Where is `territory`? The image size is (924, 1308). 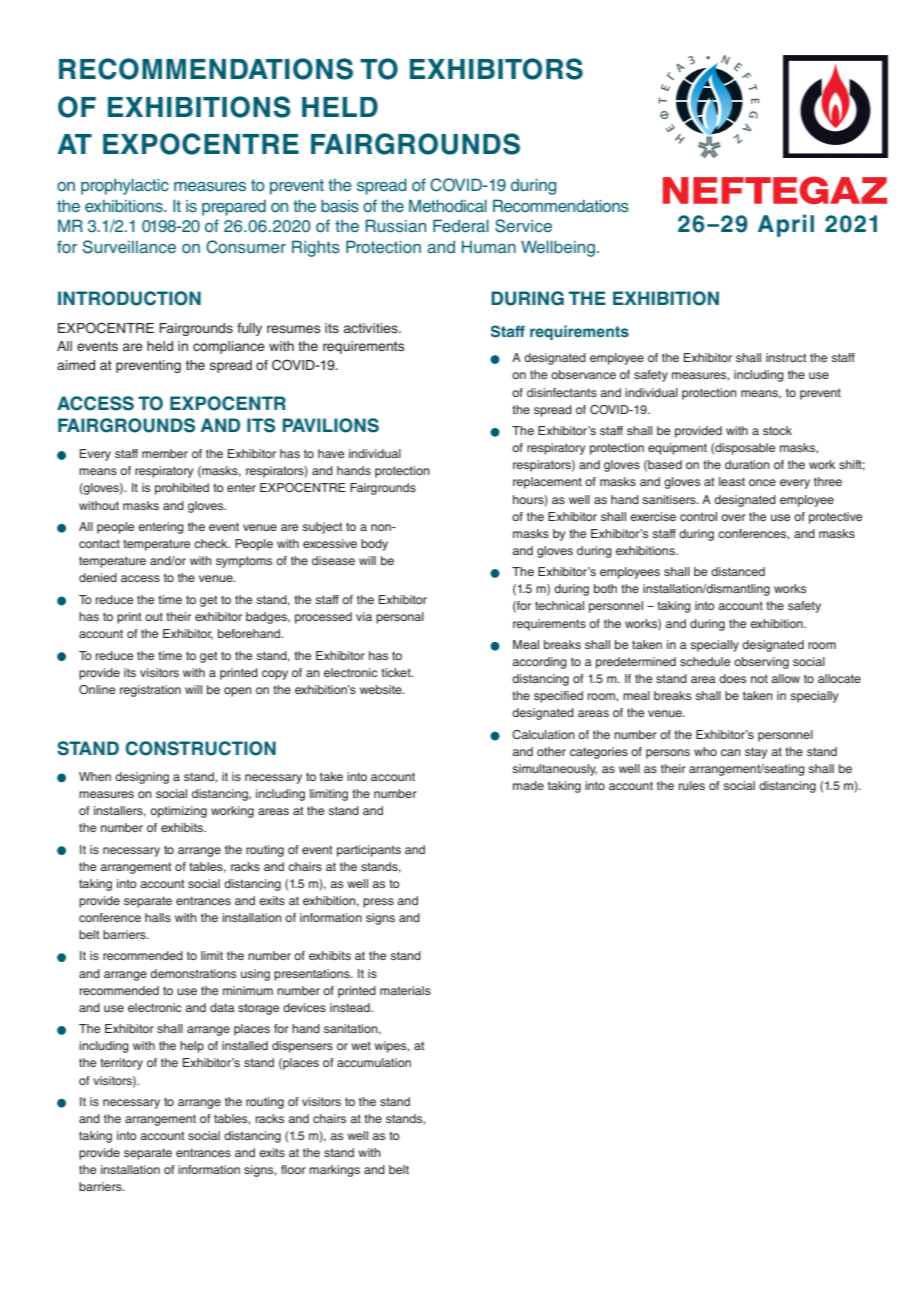
territory is located at coordinates (121, 1064).
